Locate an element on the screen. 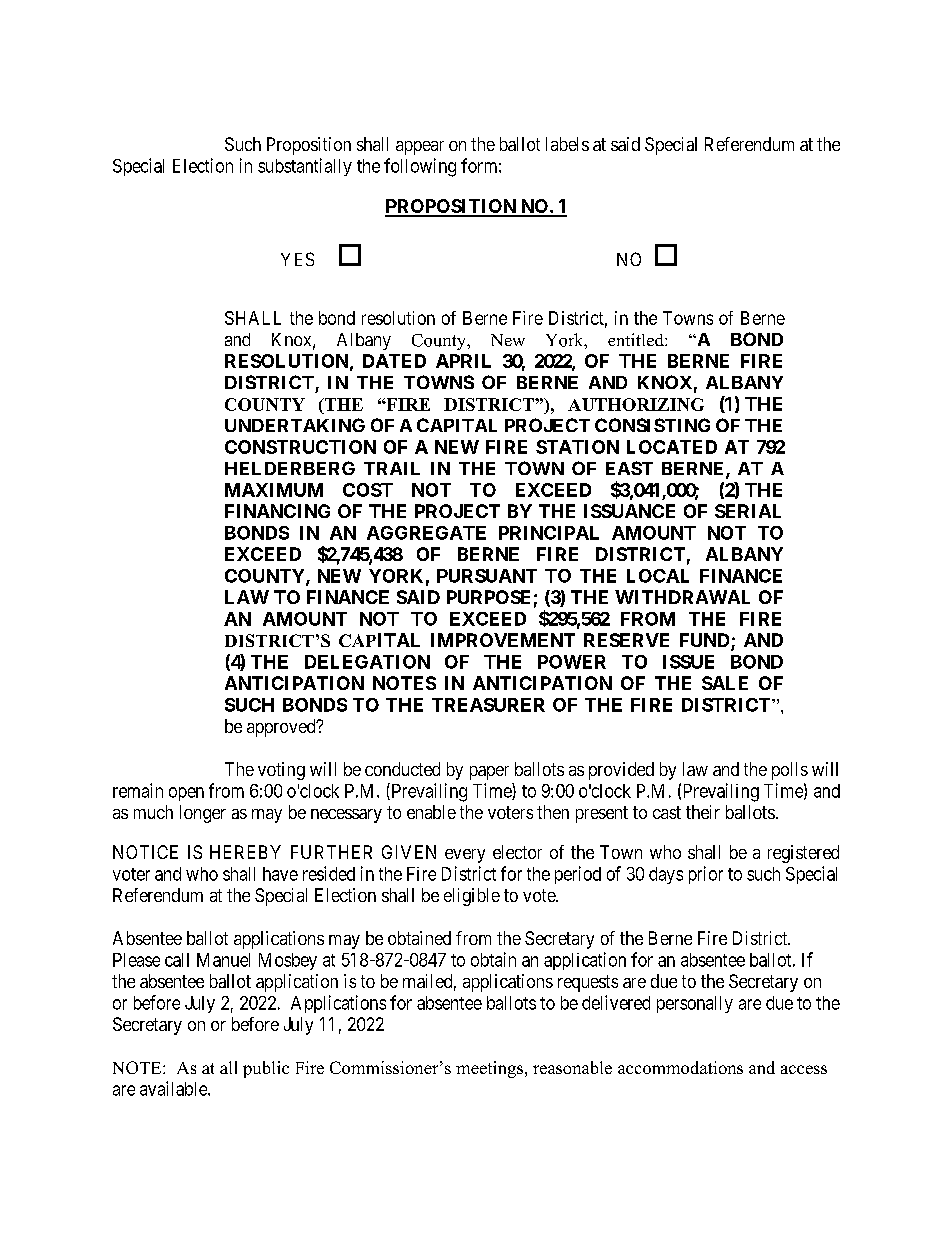 The height and width of the screenshot is (1233, 952). their is located at coordinates (703, 812).
